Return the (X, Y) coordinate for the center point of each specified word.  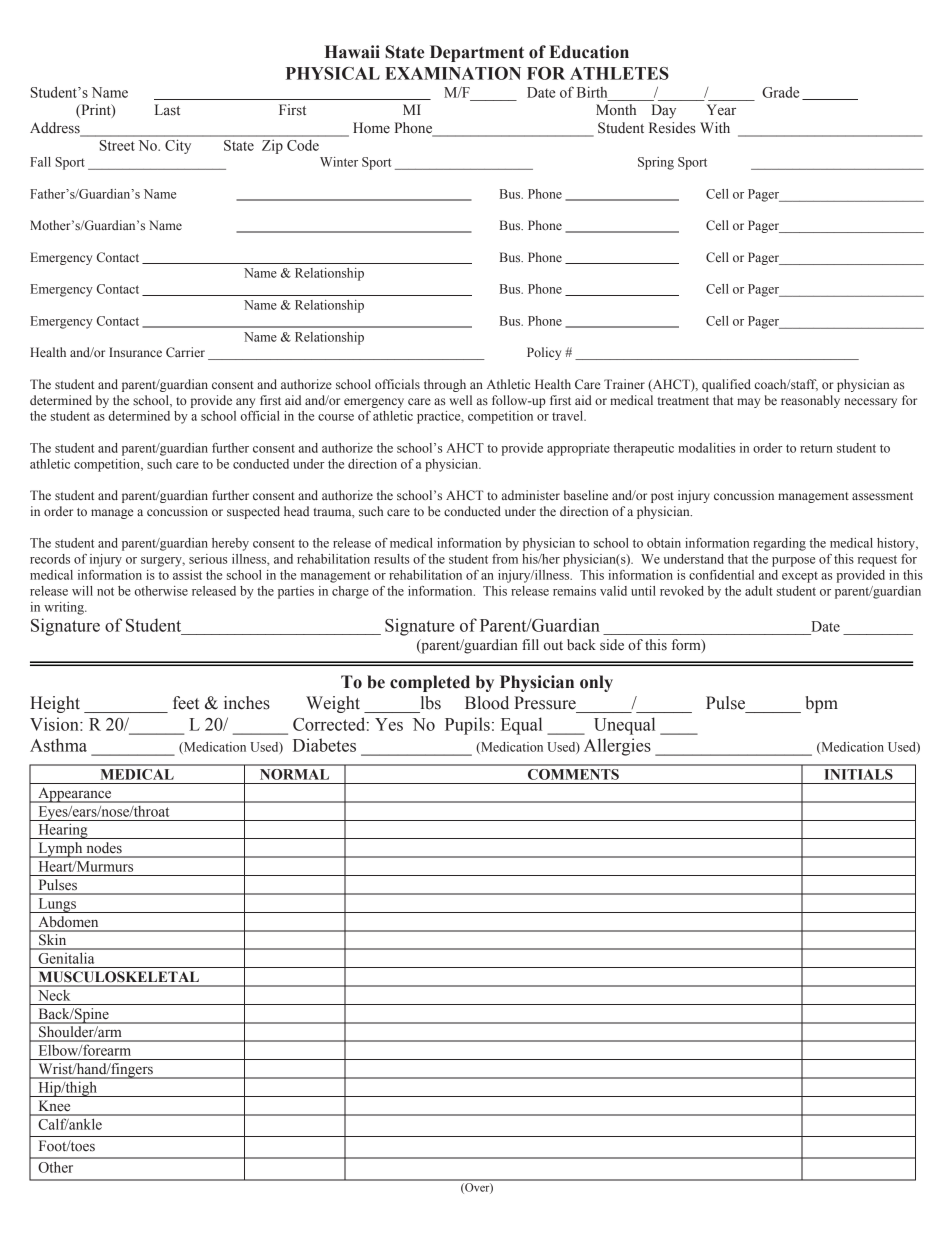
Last (167, 110)
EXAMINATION (453, 73)
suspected (253, 512)
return (816, 448)
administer (531, 495)
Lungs (57, 905)
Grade (780, 92)
